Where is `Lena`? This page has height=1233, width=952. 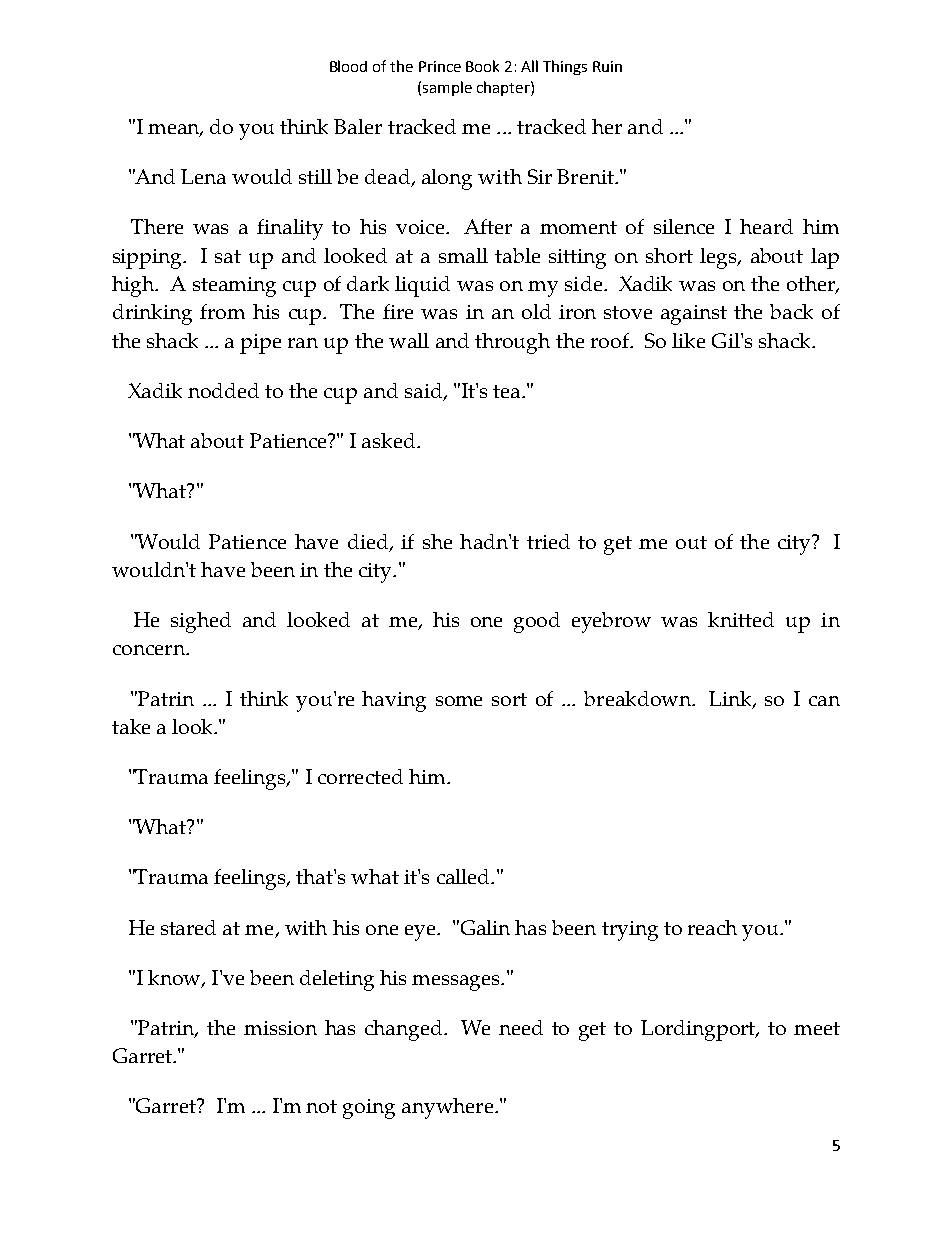 Lena is located at coordinates (203, 176).
